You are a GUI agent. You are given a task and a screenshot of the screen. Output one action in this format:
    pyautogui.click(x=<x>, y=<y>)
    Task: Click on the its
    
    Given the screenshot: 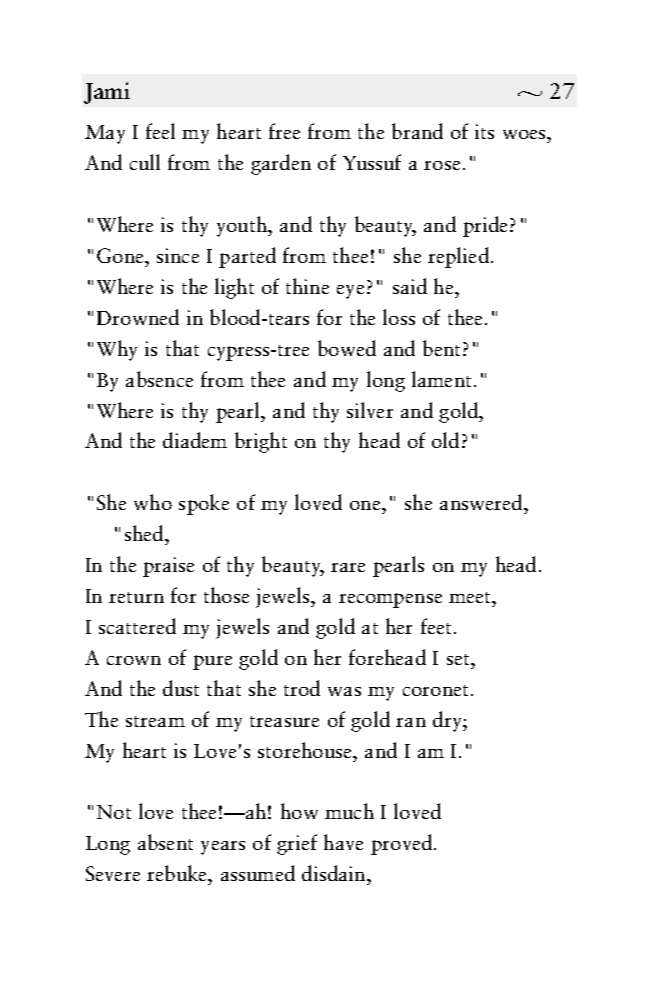 What is the action you would take?
    pyautogui.click(x=484, y=131)
